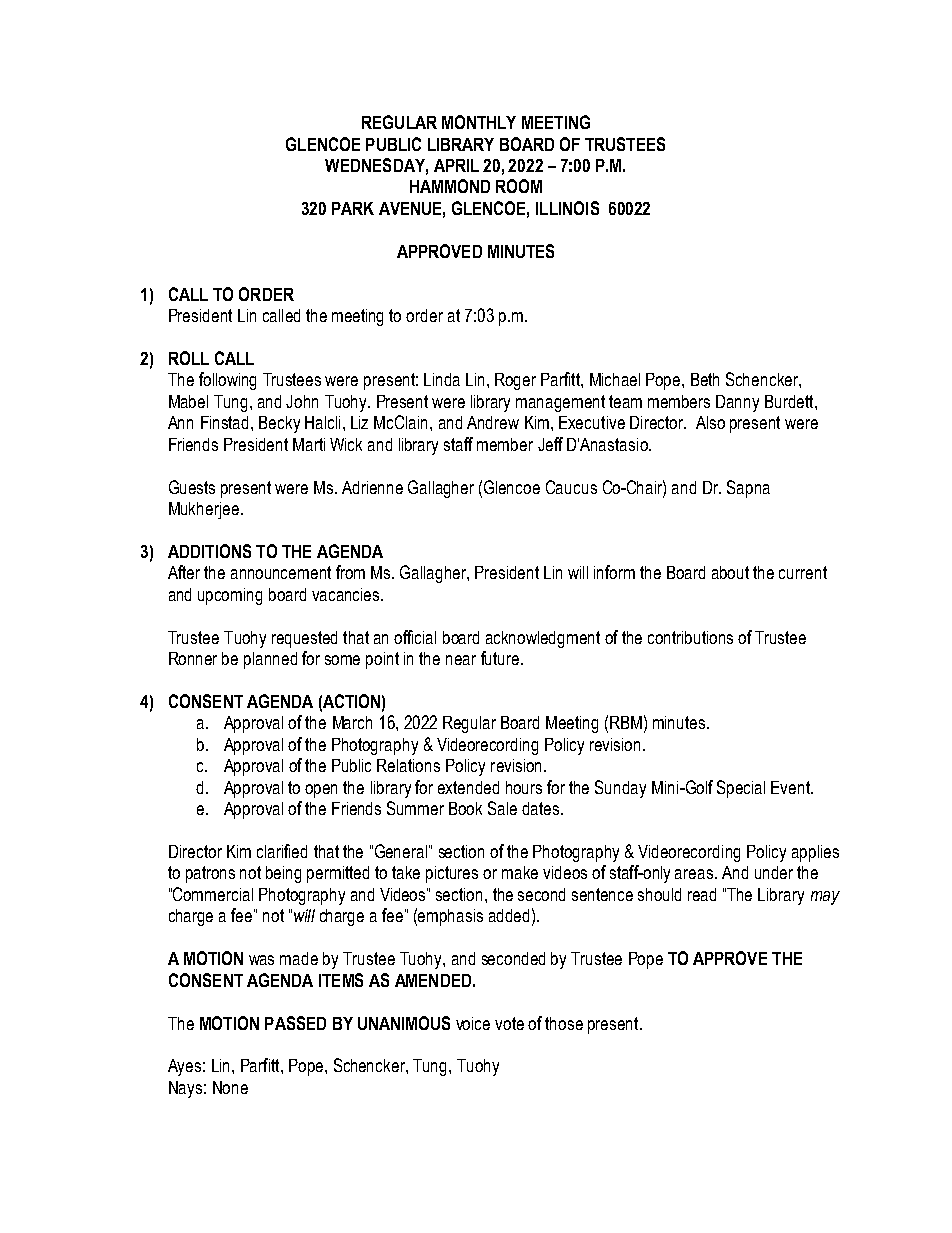 This page has height=1233, width=952. I want to click on MONTHLY, so click(479, 122).
